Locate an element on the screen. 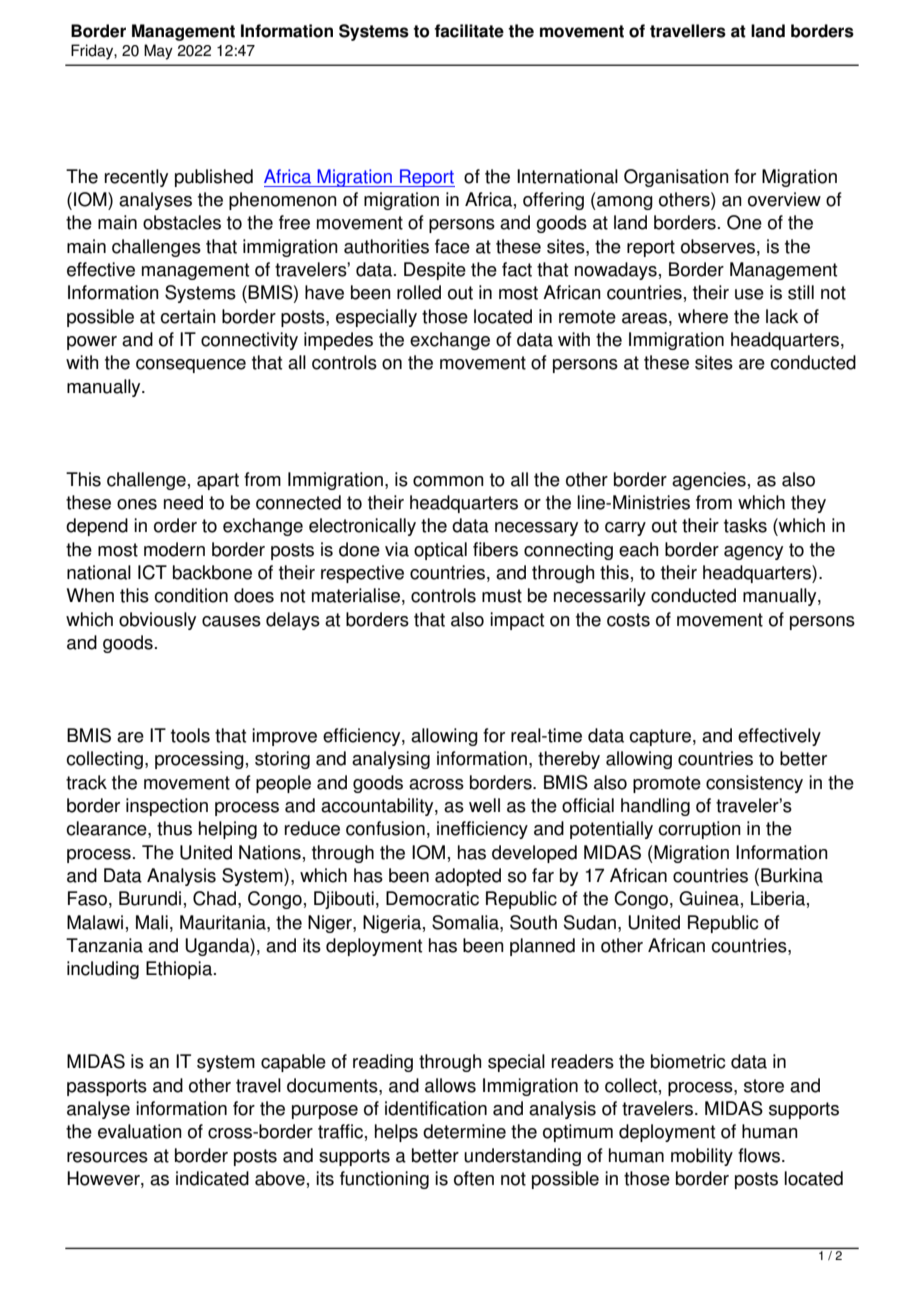 This screenshot has height=1308, width=924. May is located at coordinates (158, 52).
